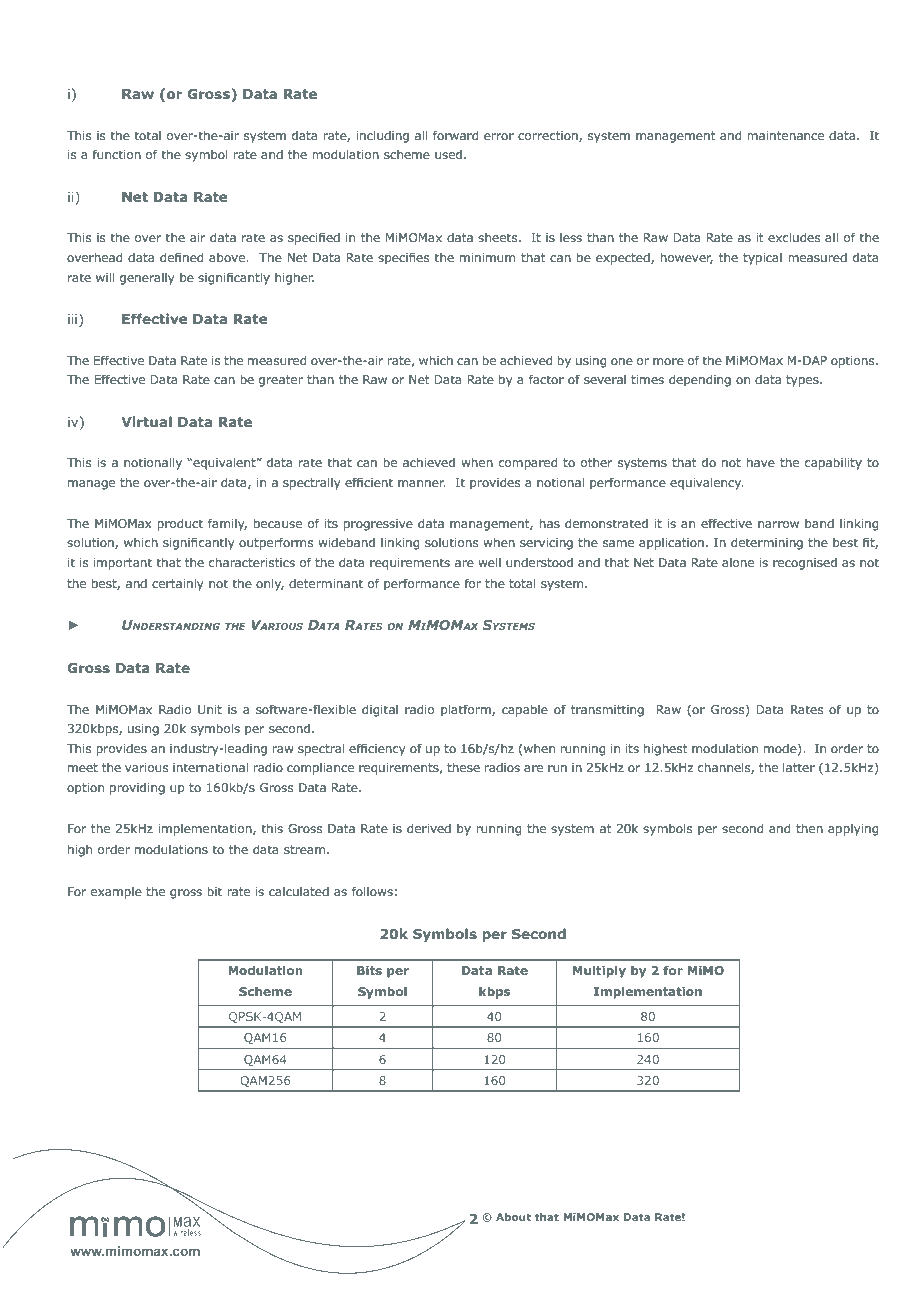  Describe the element at coordinates (799, 767) in the page. I see `latter` at that location.
